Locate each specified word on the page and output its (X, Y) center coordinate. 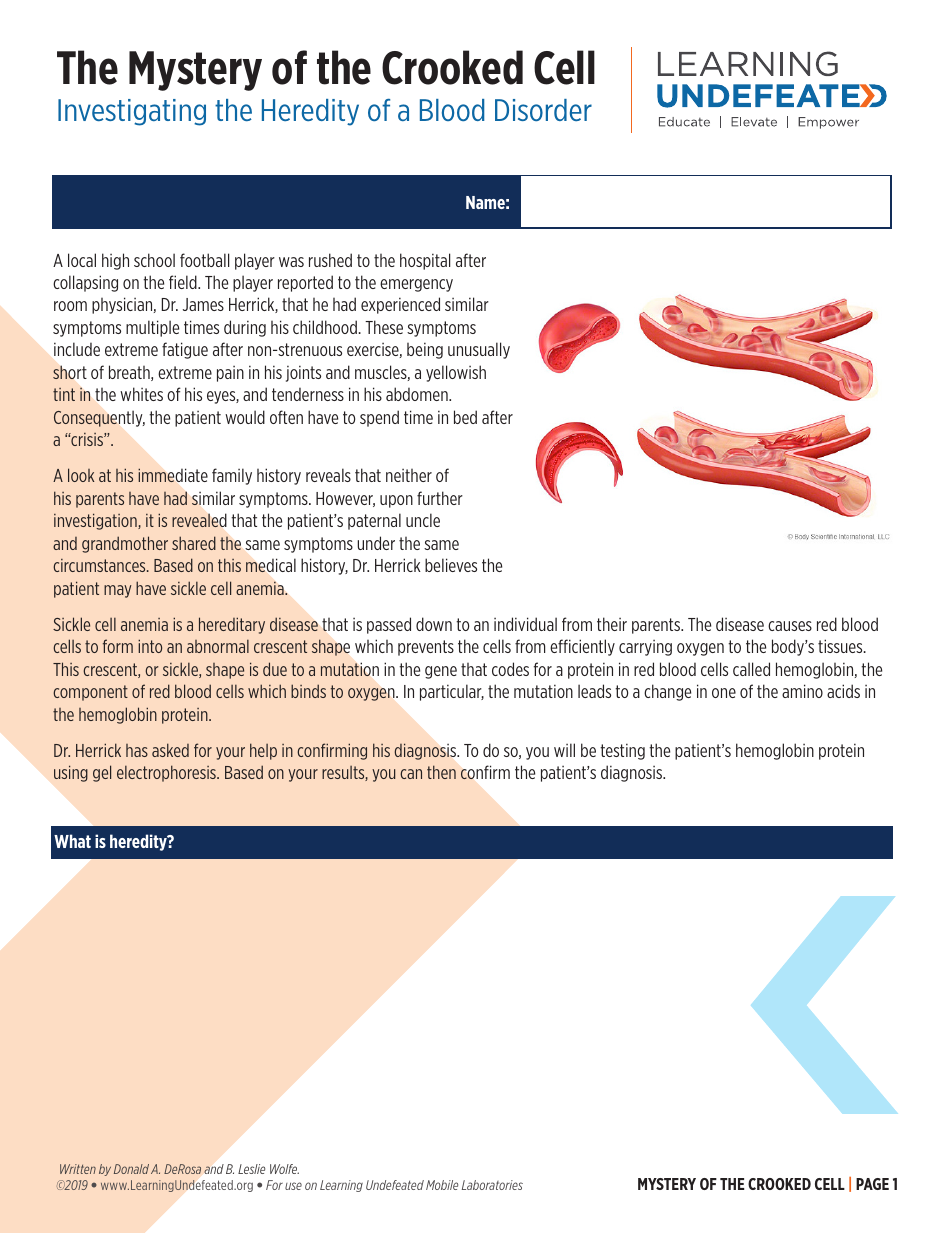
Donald (131, 1169)
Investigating (132, 112)
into (150, 646)
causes (790, 626)
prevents (426, 648)
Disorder (543, 110)
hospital (425, 261)
